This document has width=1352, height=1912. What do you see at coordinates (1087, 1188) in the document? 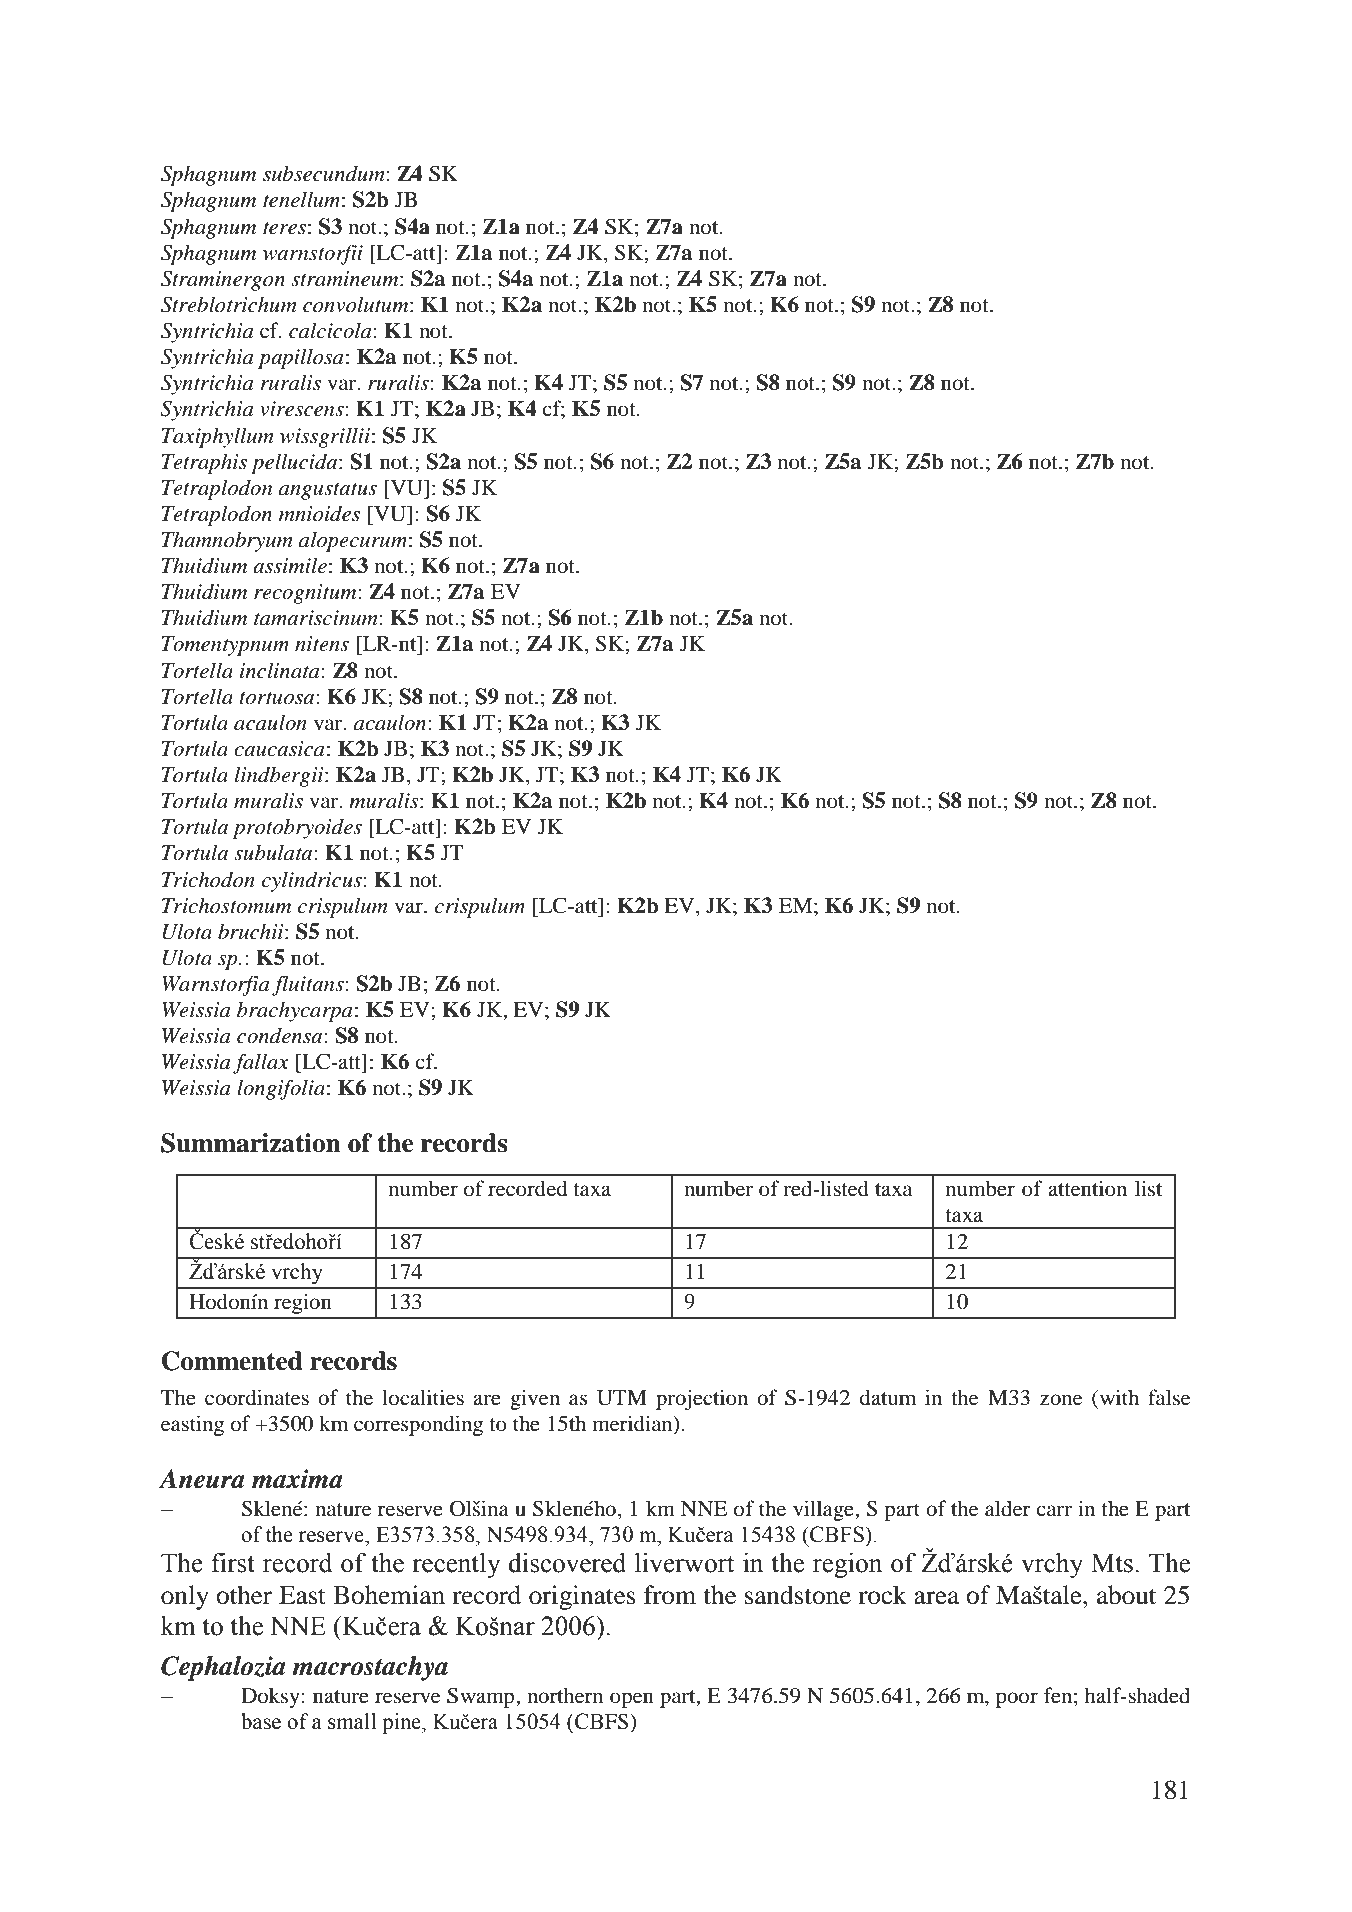
I see `attention` at bounding box center [1087, 1188].
